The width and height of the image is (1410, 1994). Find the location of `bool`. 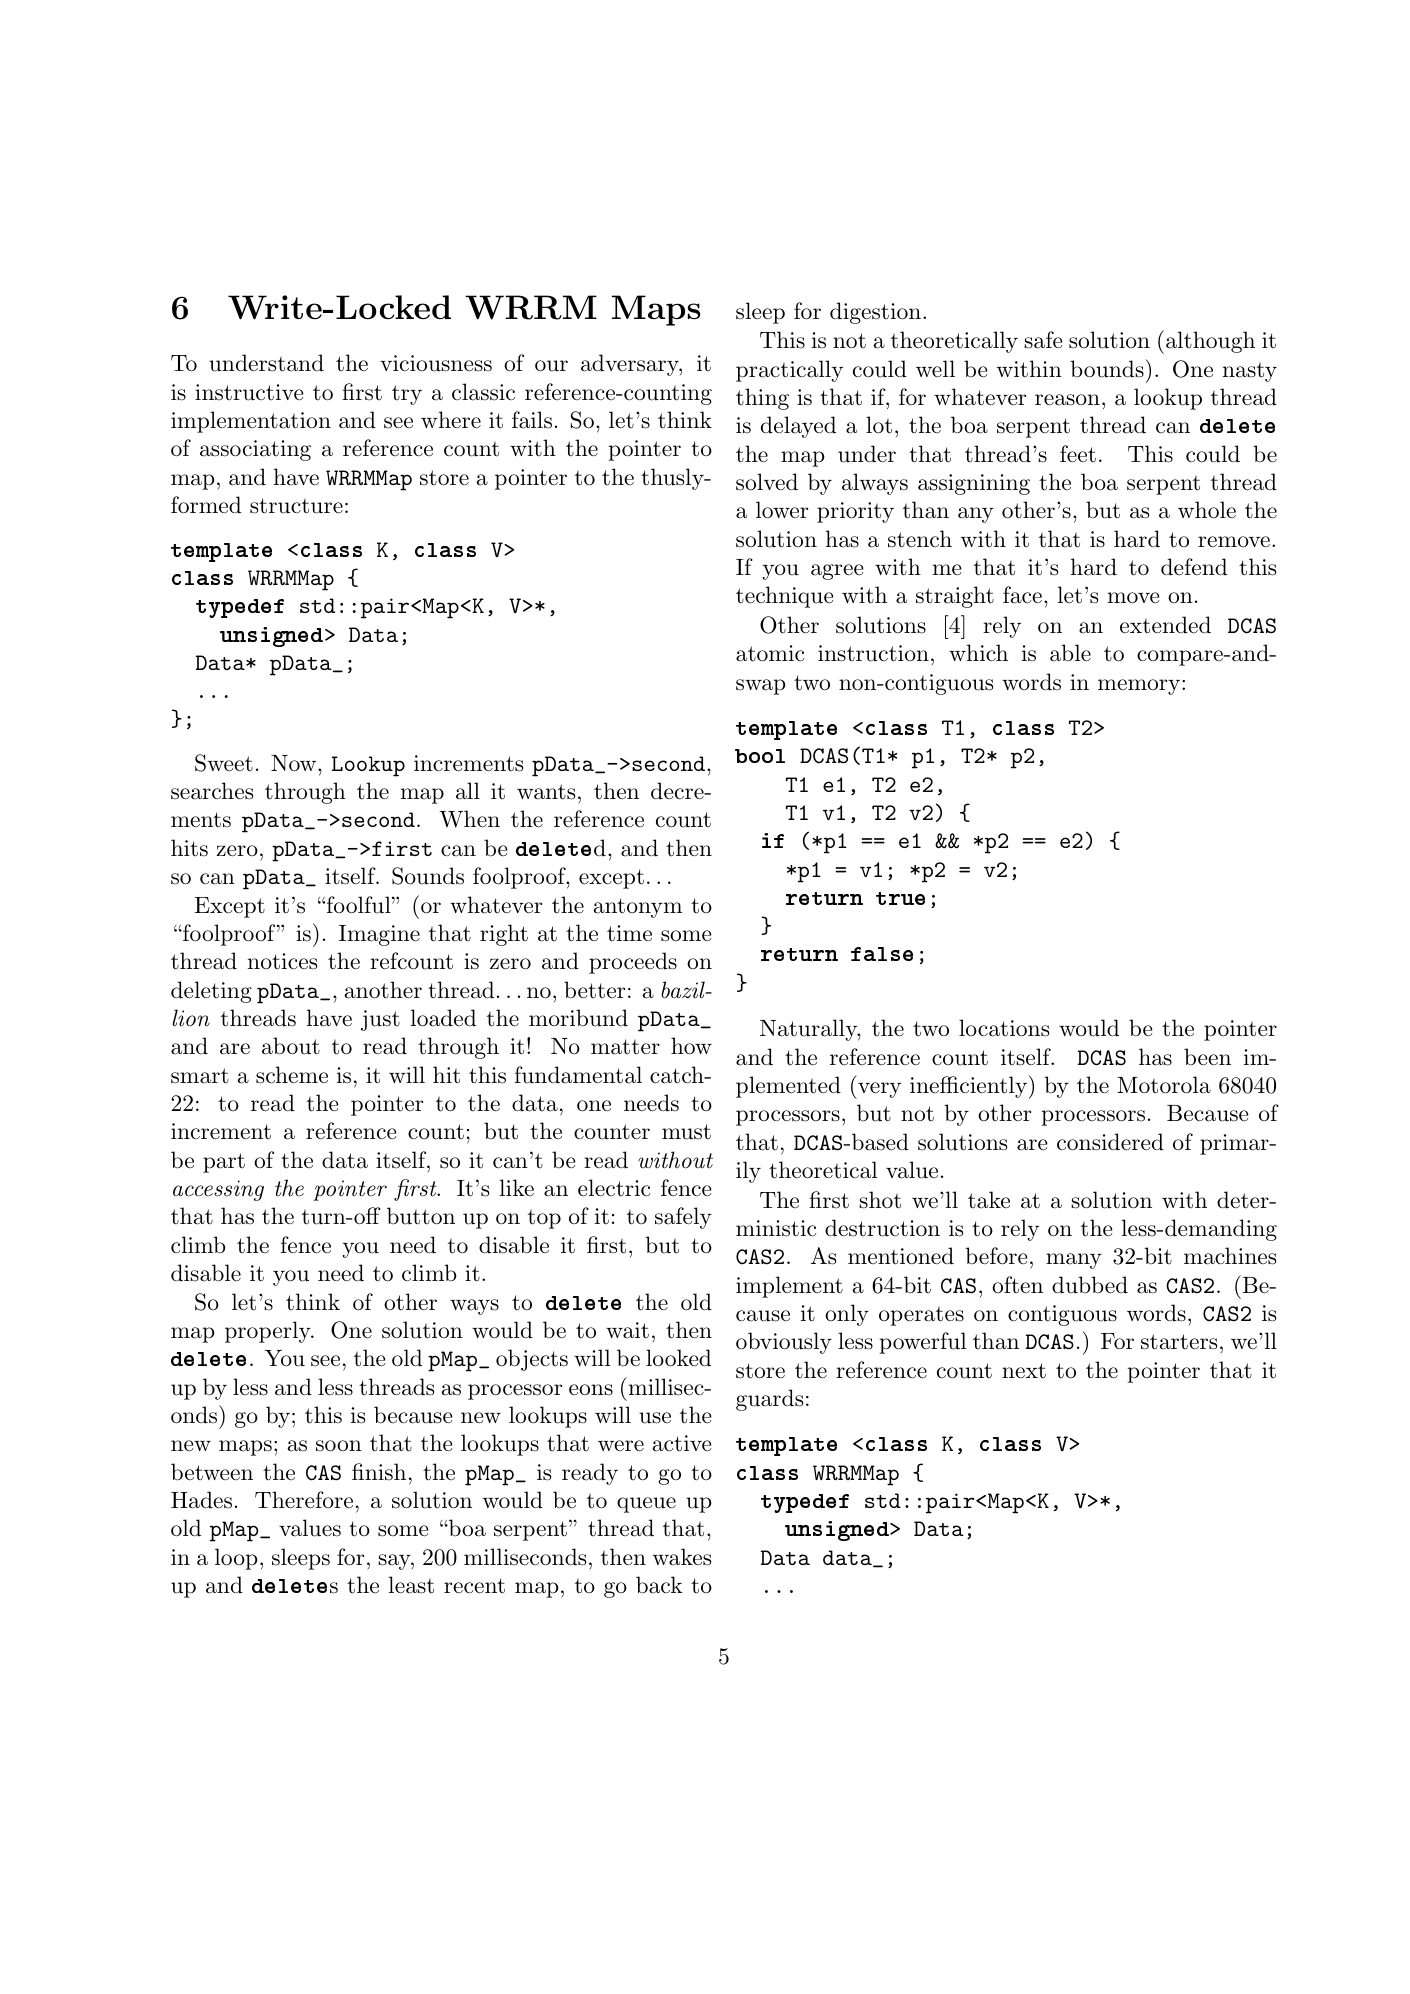

bool is located at coordinates (760, 756).
